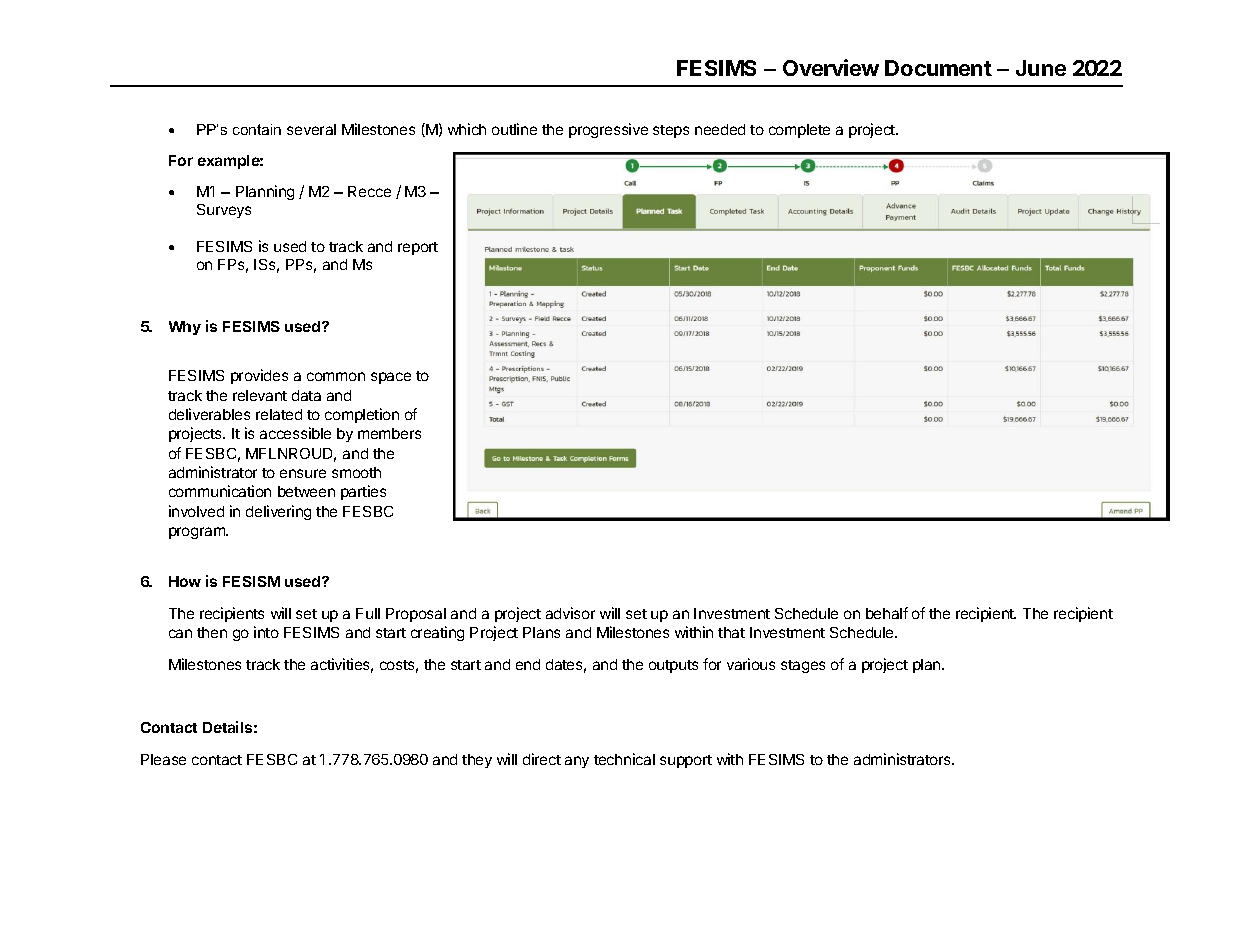  What do you see at coordinates (803, 666) in the image?
I see `stages` at bounding box center [803, 666].
